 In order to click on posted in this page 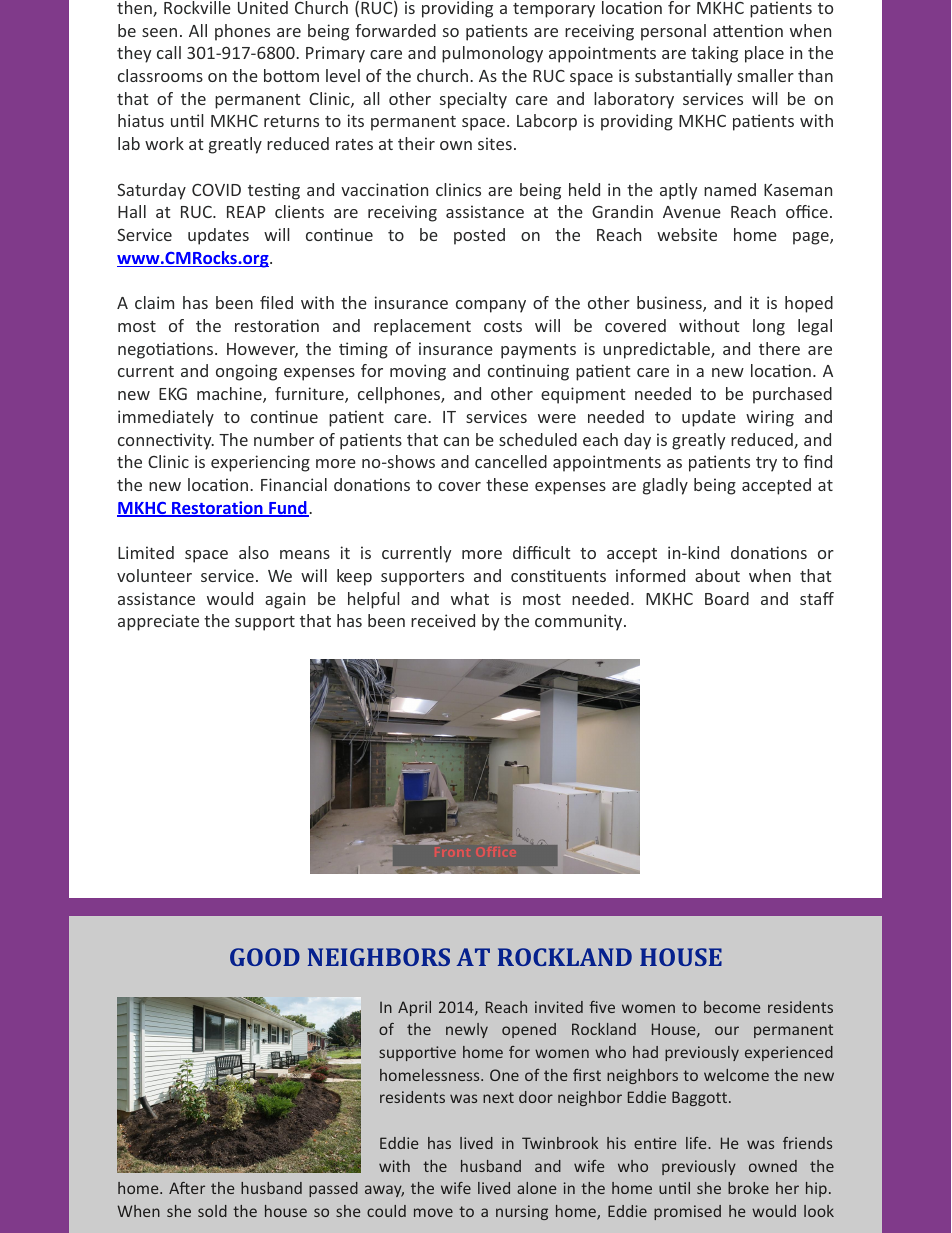, I will do `click(479, 236)`.
